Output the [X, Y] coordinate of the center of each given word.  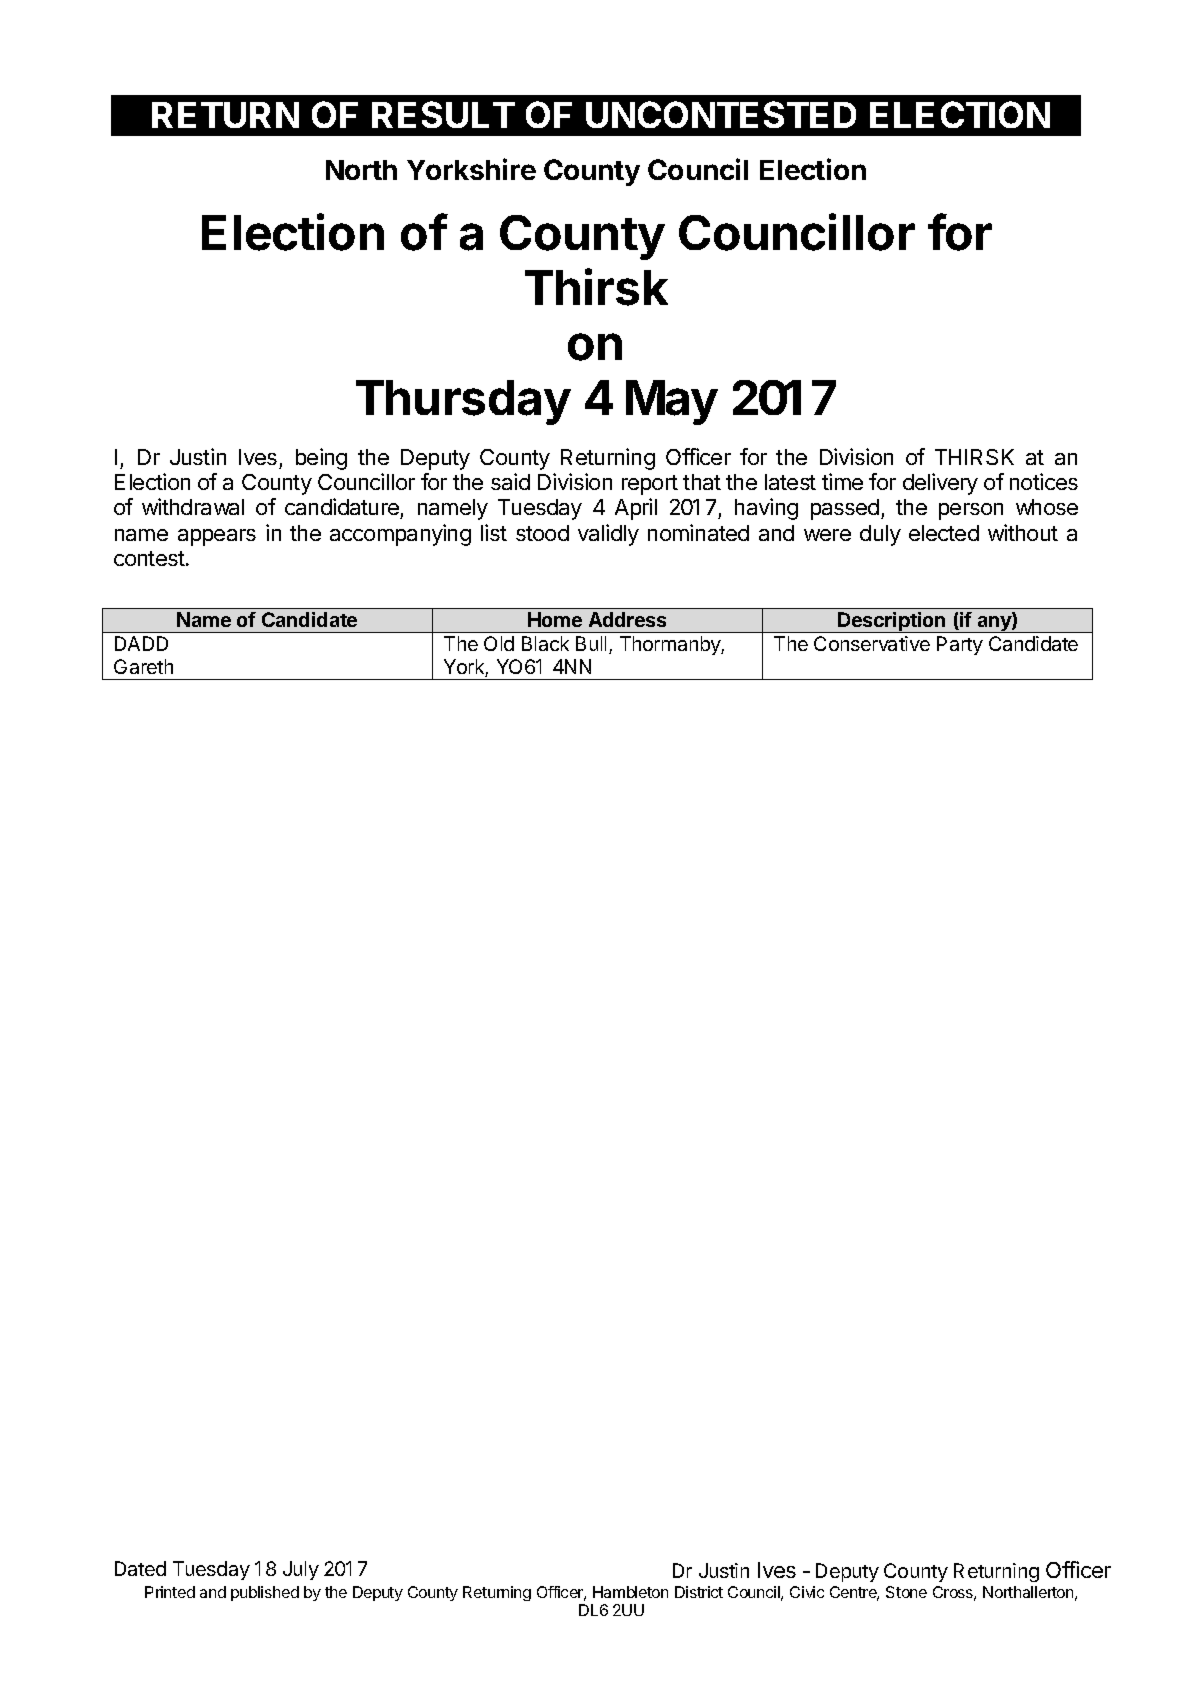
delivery [940, 484]
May [672, 402]
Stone [906, 1592]
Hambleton [630, 1592]
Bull [591, 643]
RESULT [443, 114]
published [265, 1593]
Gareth [143, 666]
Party [960, 645]
